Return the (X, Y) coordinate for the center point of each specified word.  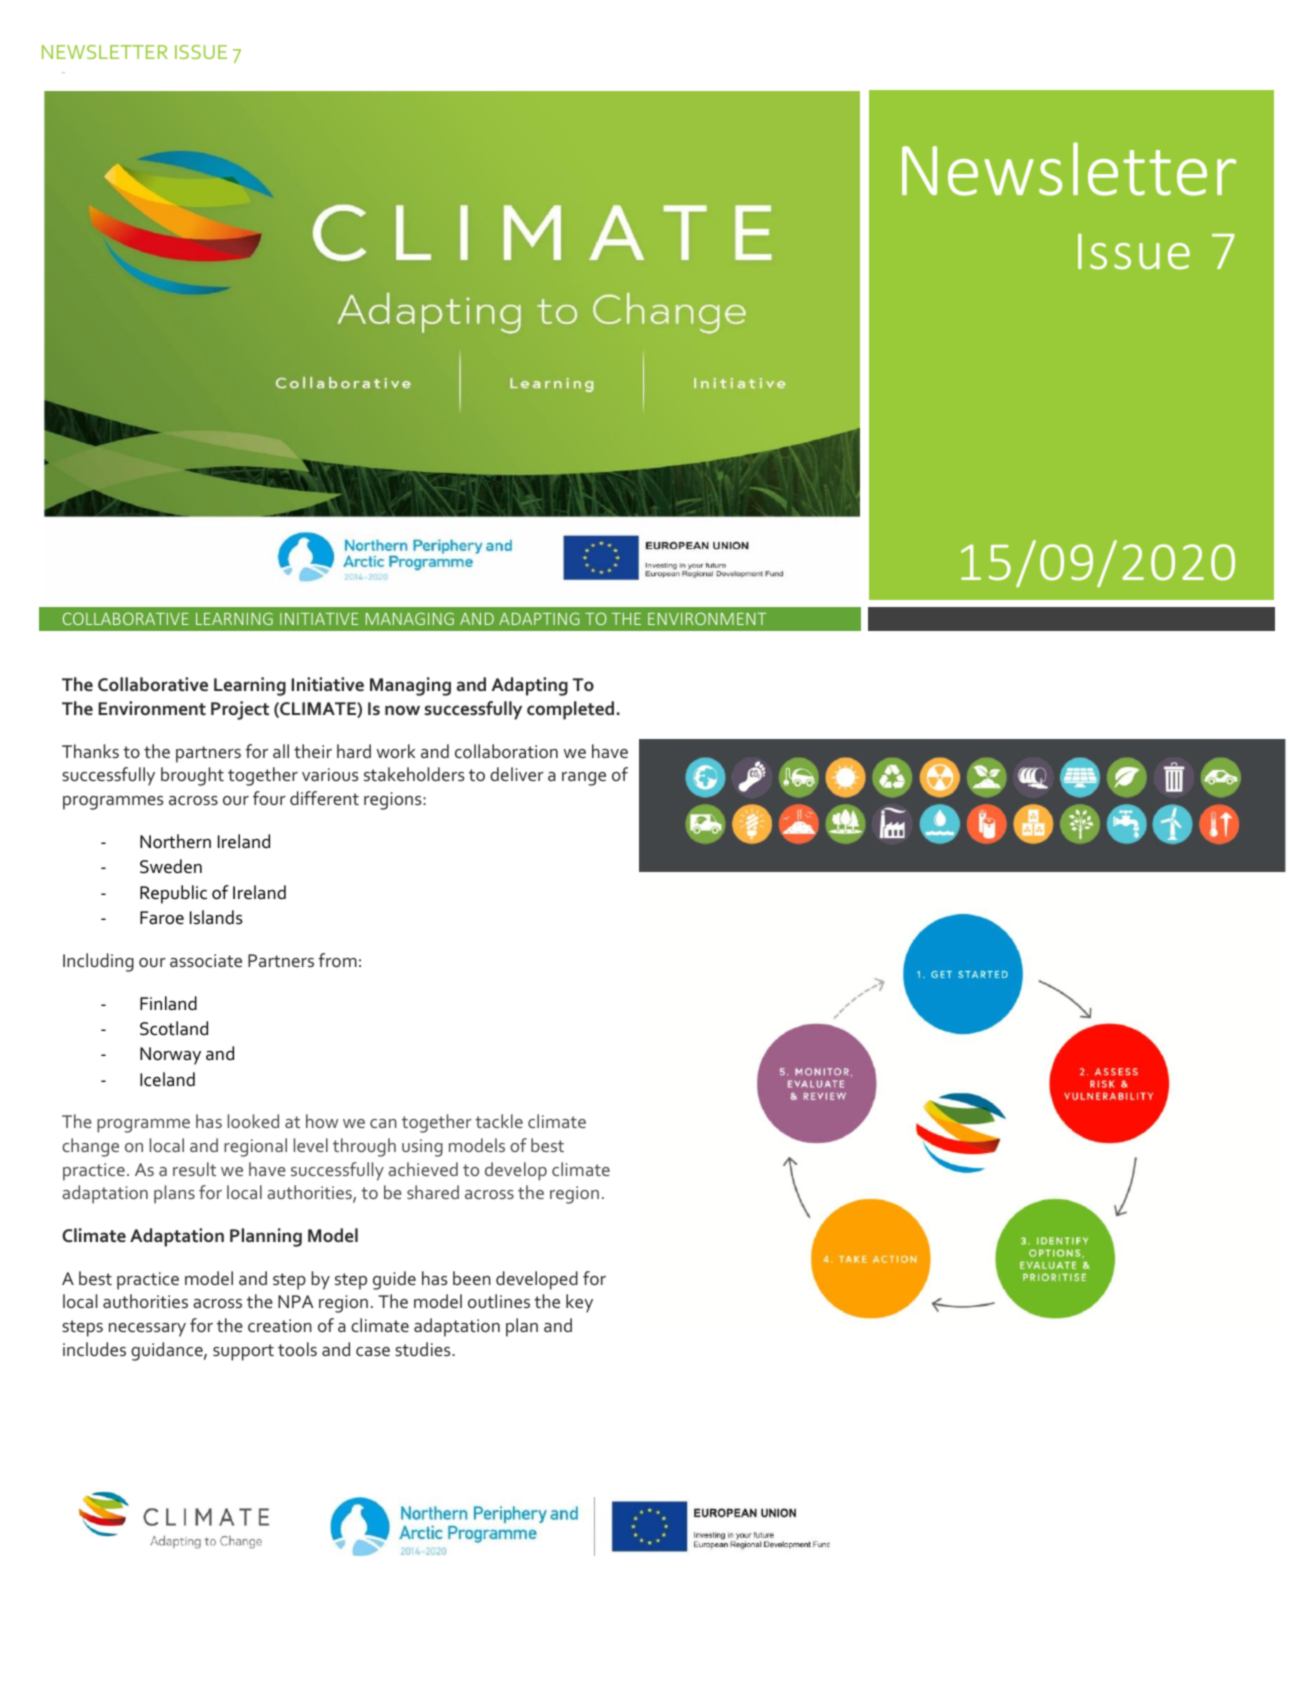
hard (354, 751)
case (373, 1351)
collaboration (506, 751)
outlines (499, 1301)
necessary (147, 1330)
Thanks (90, 751)
